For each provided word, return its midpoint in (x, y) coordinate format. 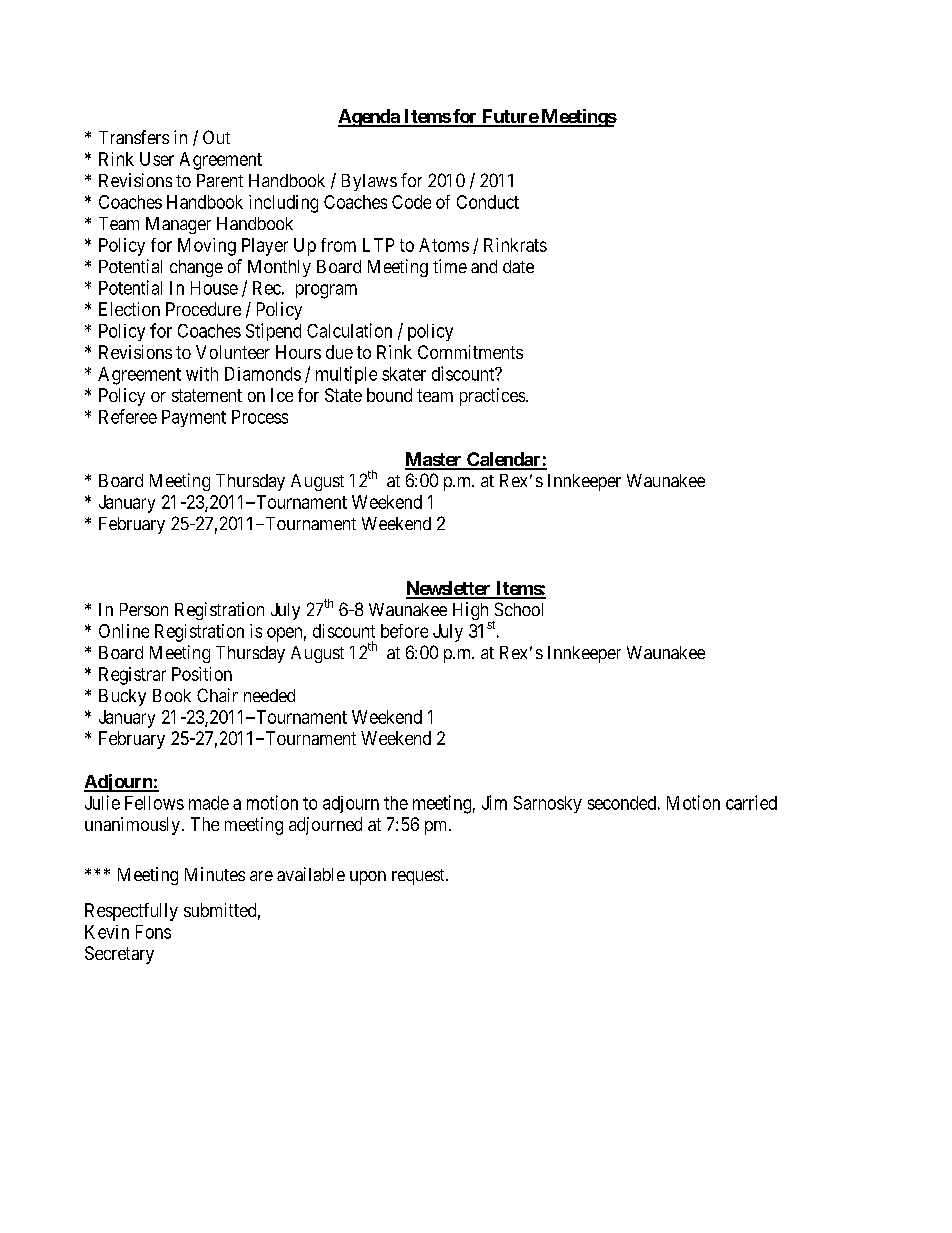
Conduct (488, 202)
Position (202, 674)
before (404, 631)
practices (492, 397)
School (519, 609)
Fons (153, 932)
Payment (194, 418)
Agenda (370, 118)
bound (389, 395)
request (419, 877)
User (157, 159)
